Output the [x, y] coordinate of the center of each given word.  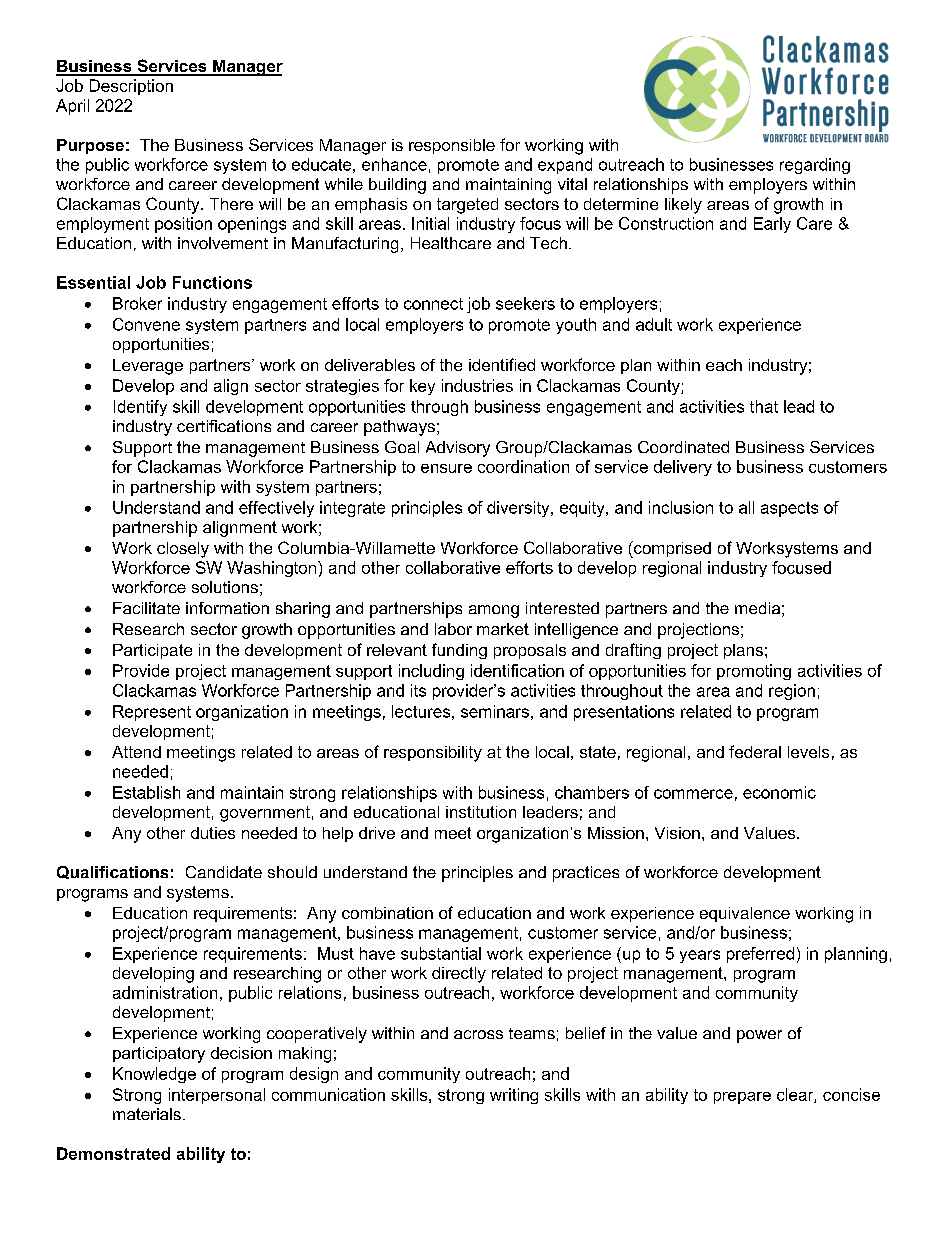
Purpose [90, 146]
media [757, 608]
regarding [815, 166]
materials [147, 1114]
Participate [152, 651]
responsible [452, 146]
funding [459, 651]
